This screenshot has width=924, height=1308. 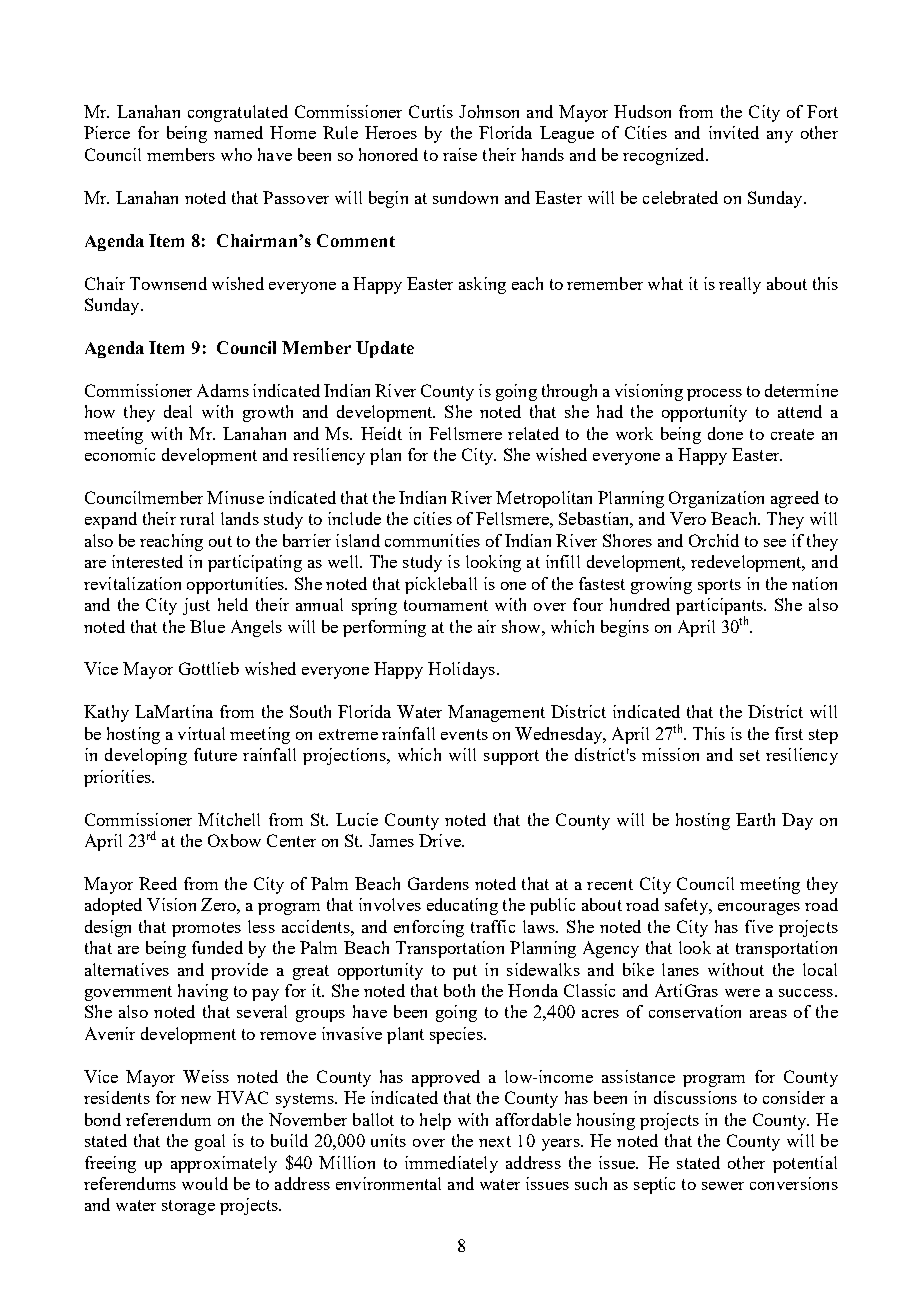 I want to click on deal, so click(x=178, y=411).
